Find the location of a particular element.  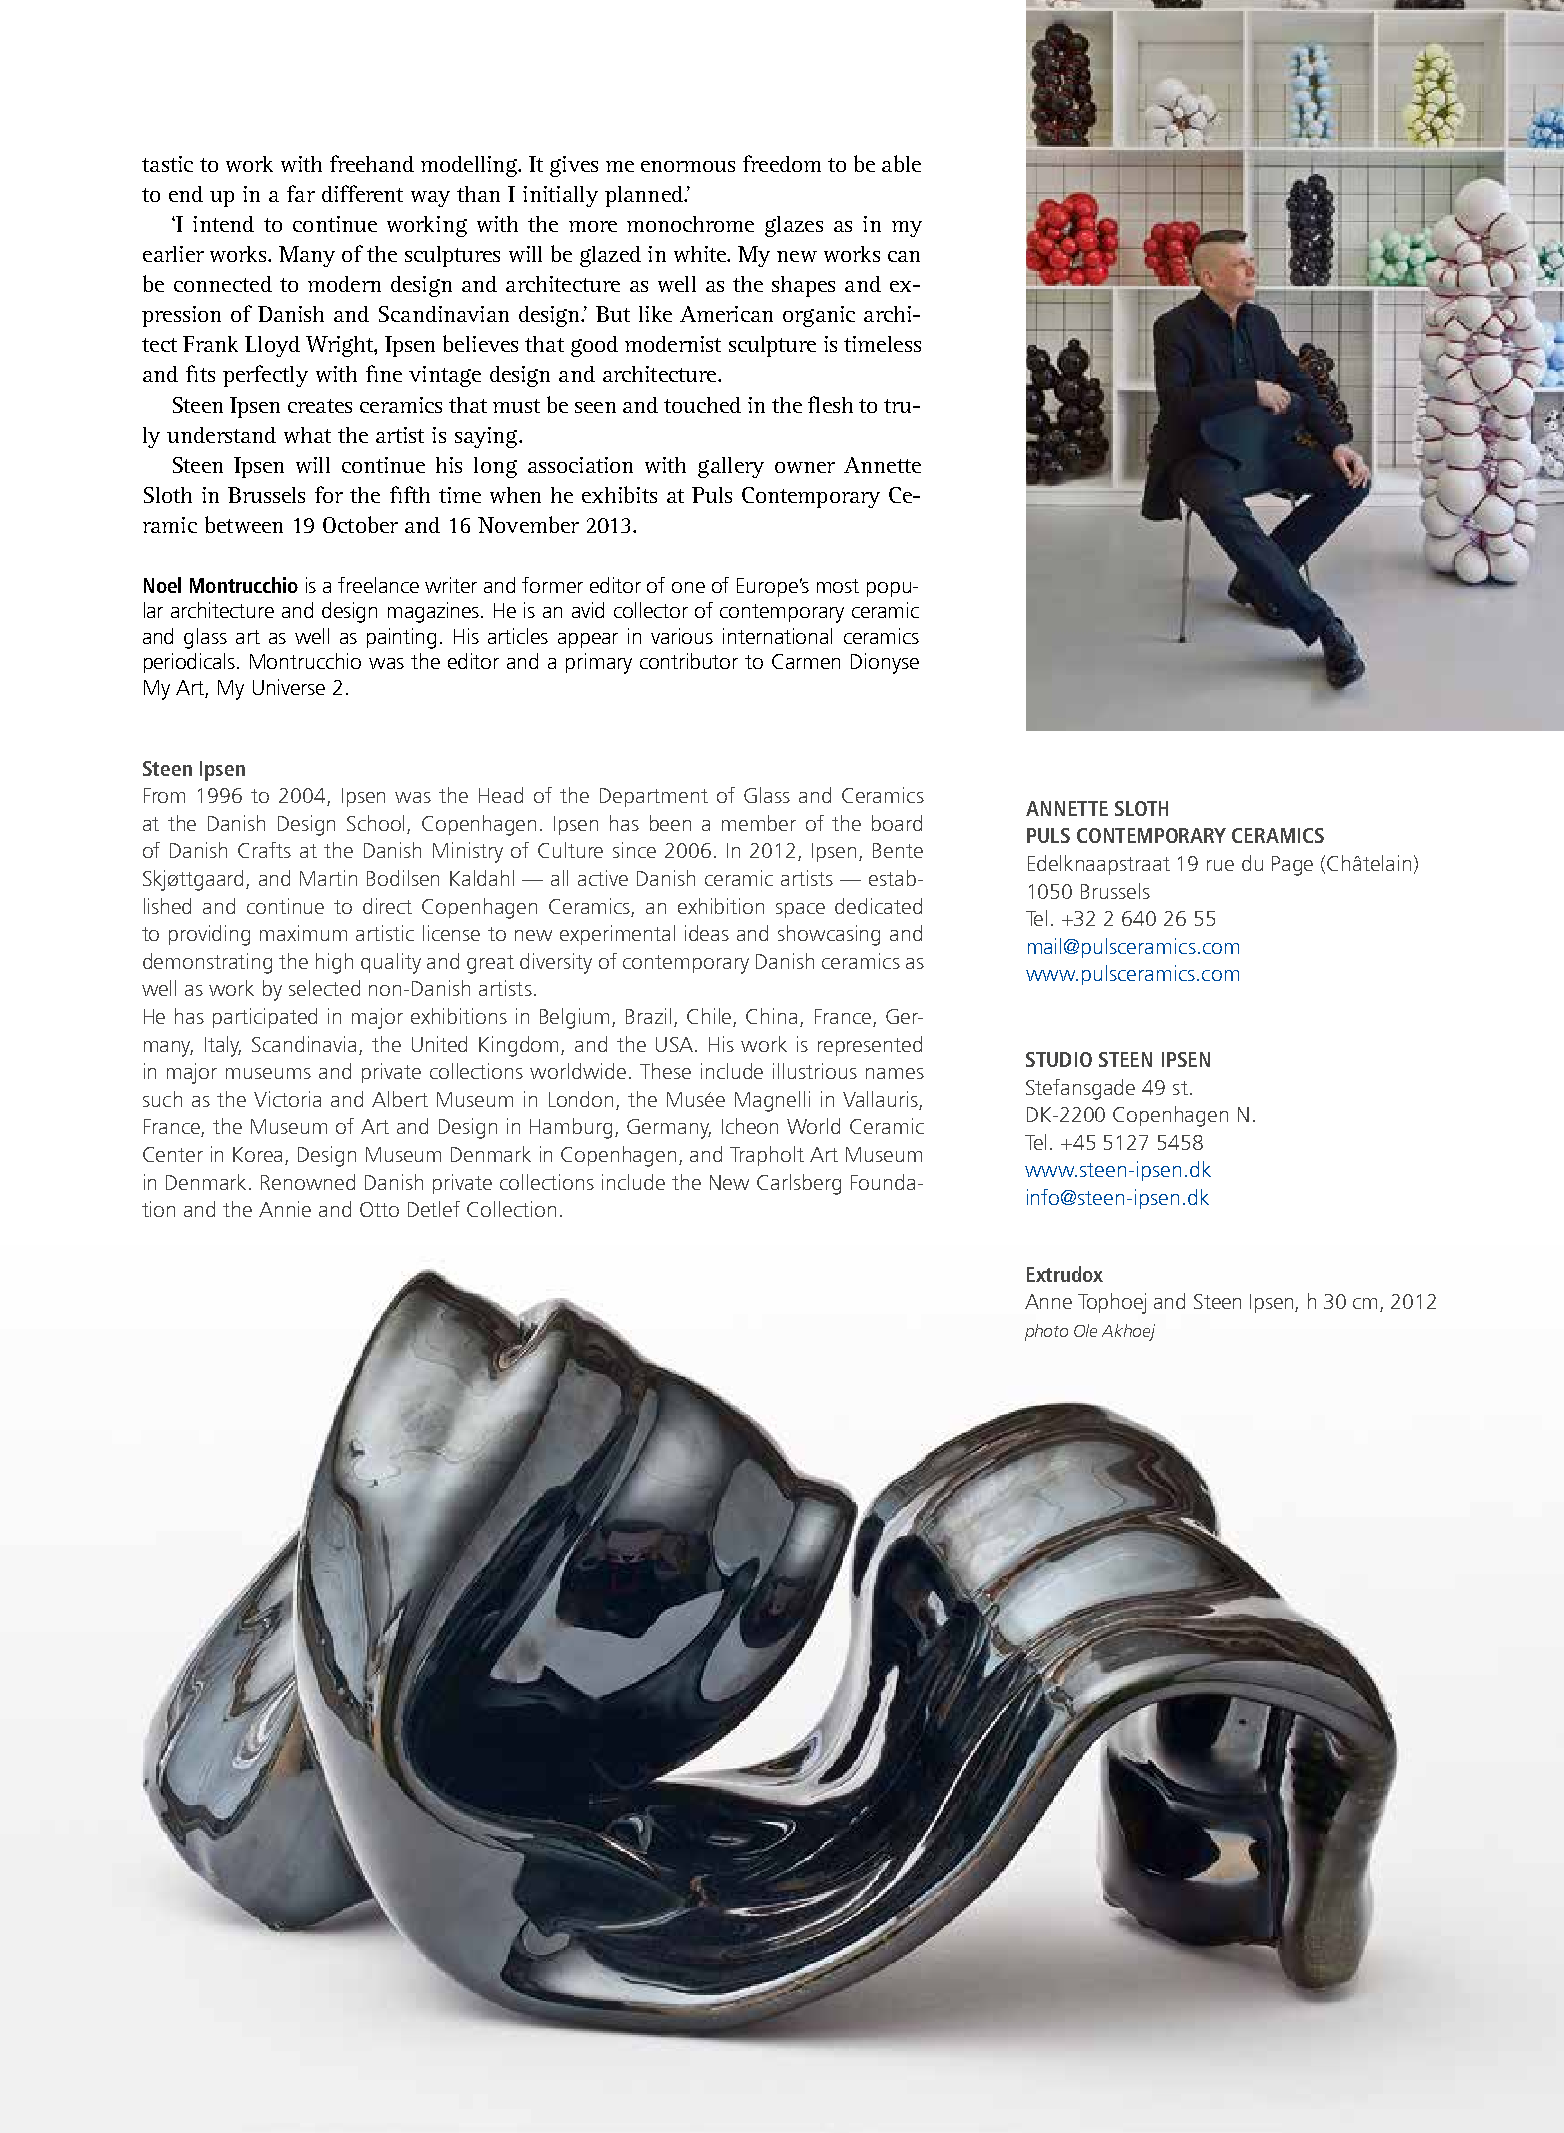

far is located at coordinates (301, 193).
